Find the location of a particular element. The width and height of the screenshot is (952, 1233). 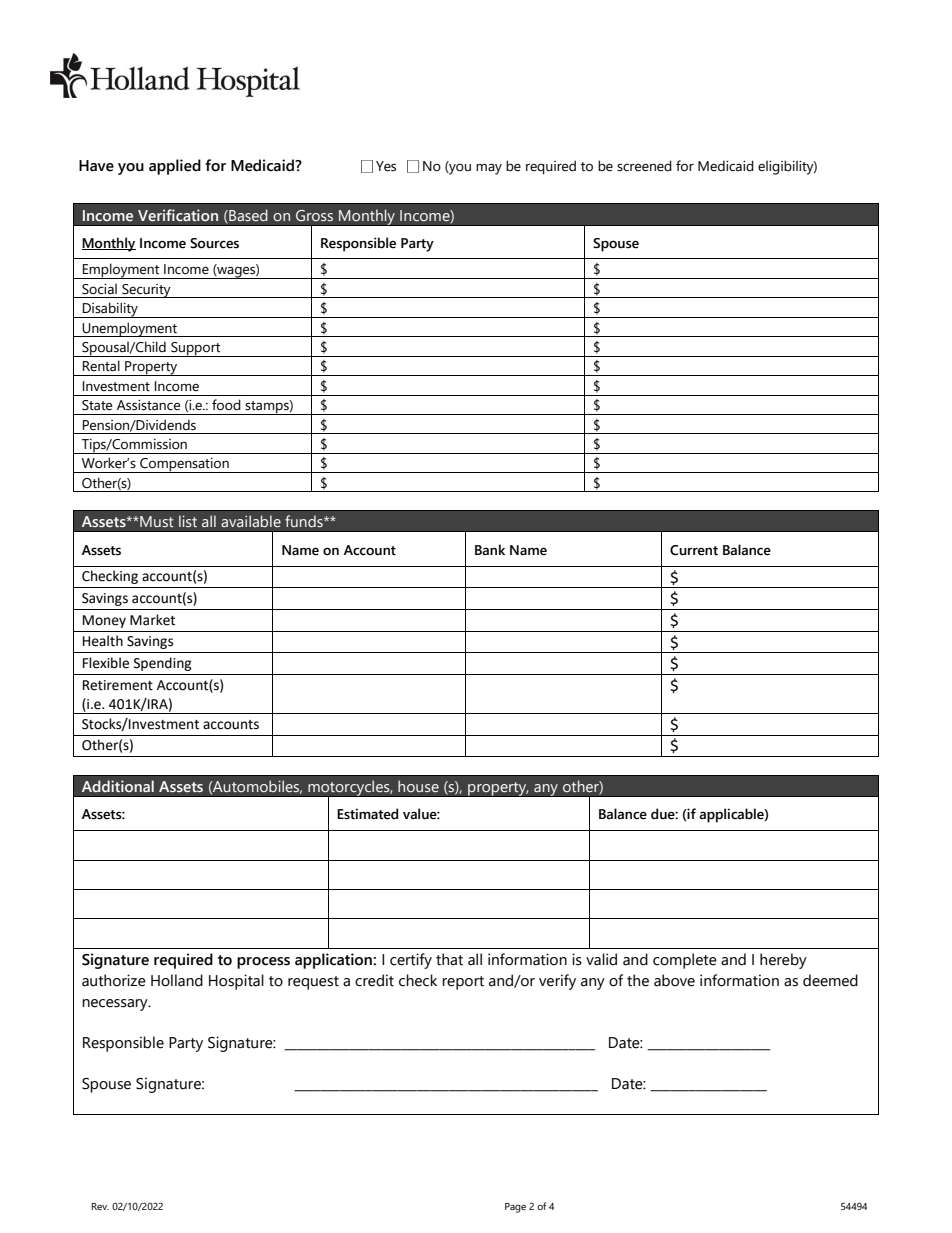

screened is located at coordinates (644, 166).
